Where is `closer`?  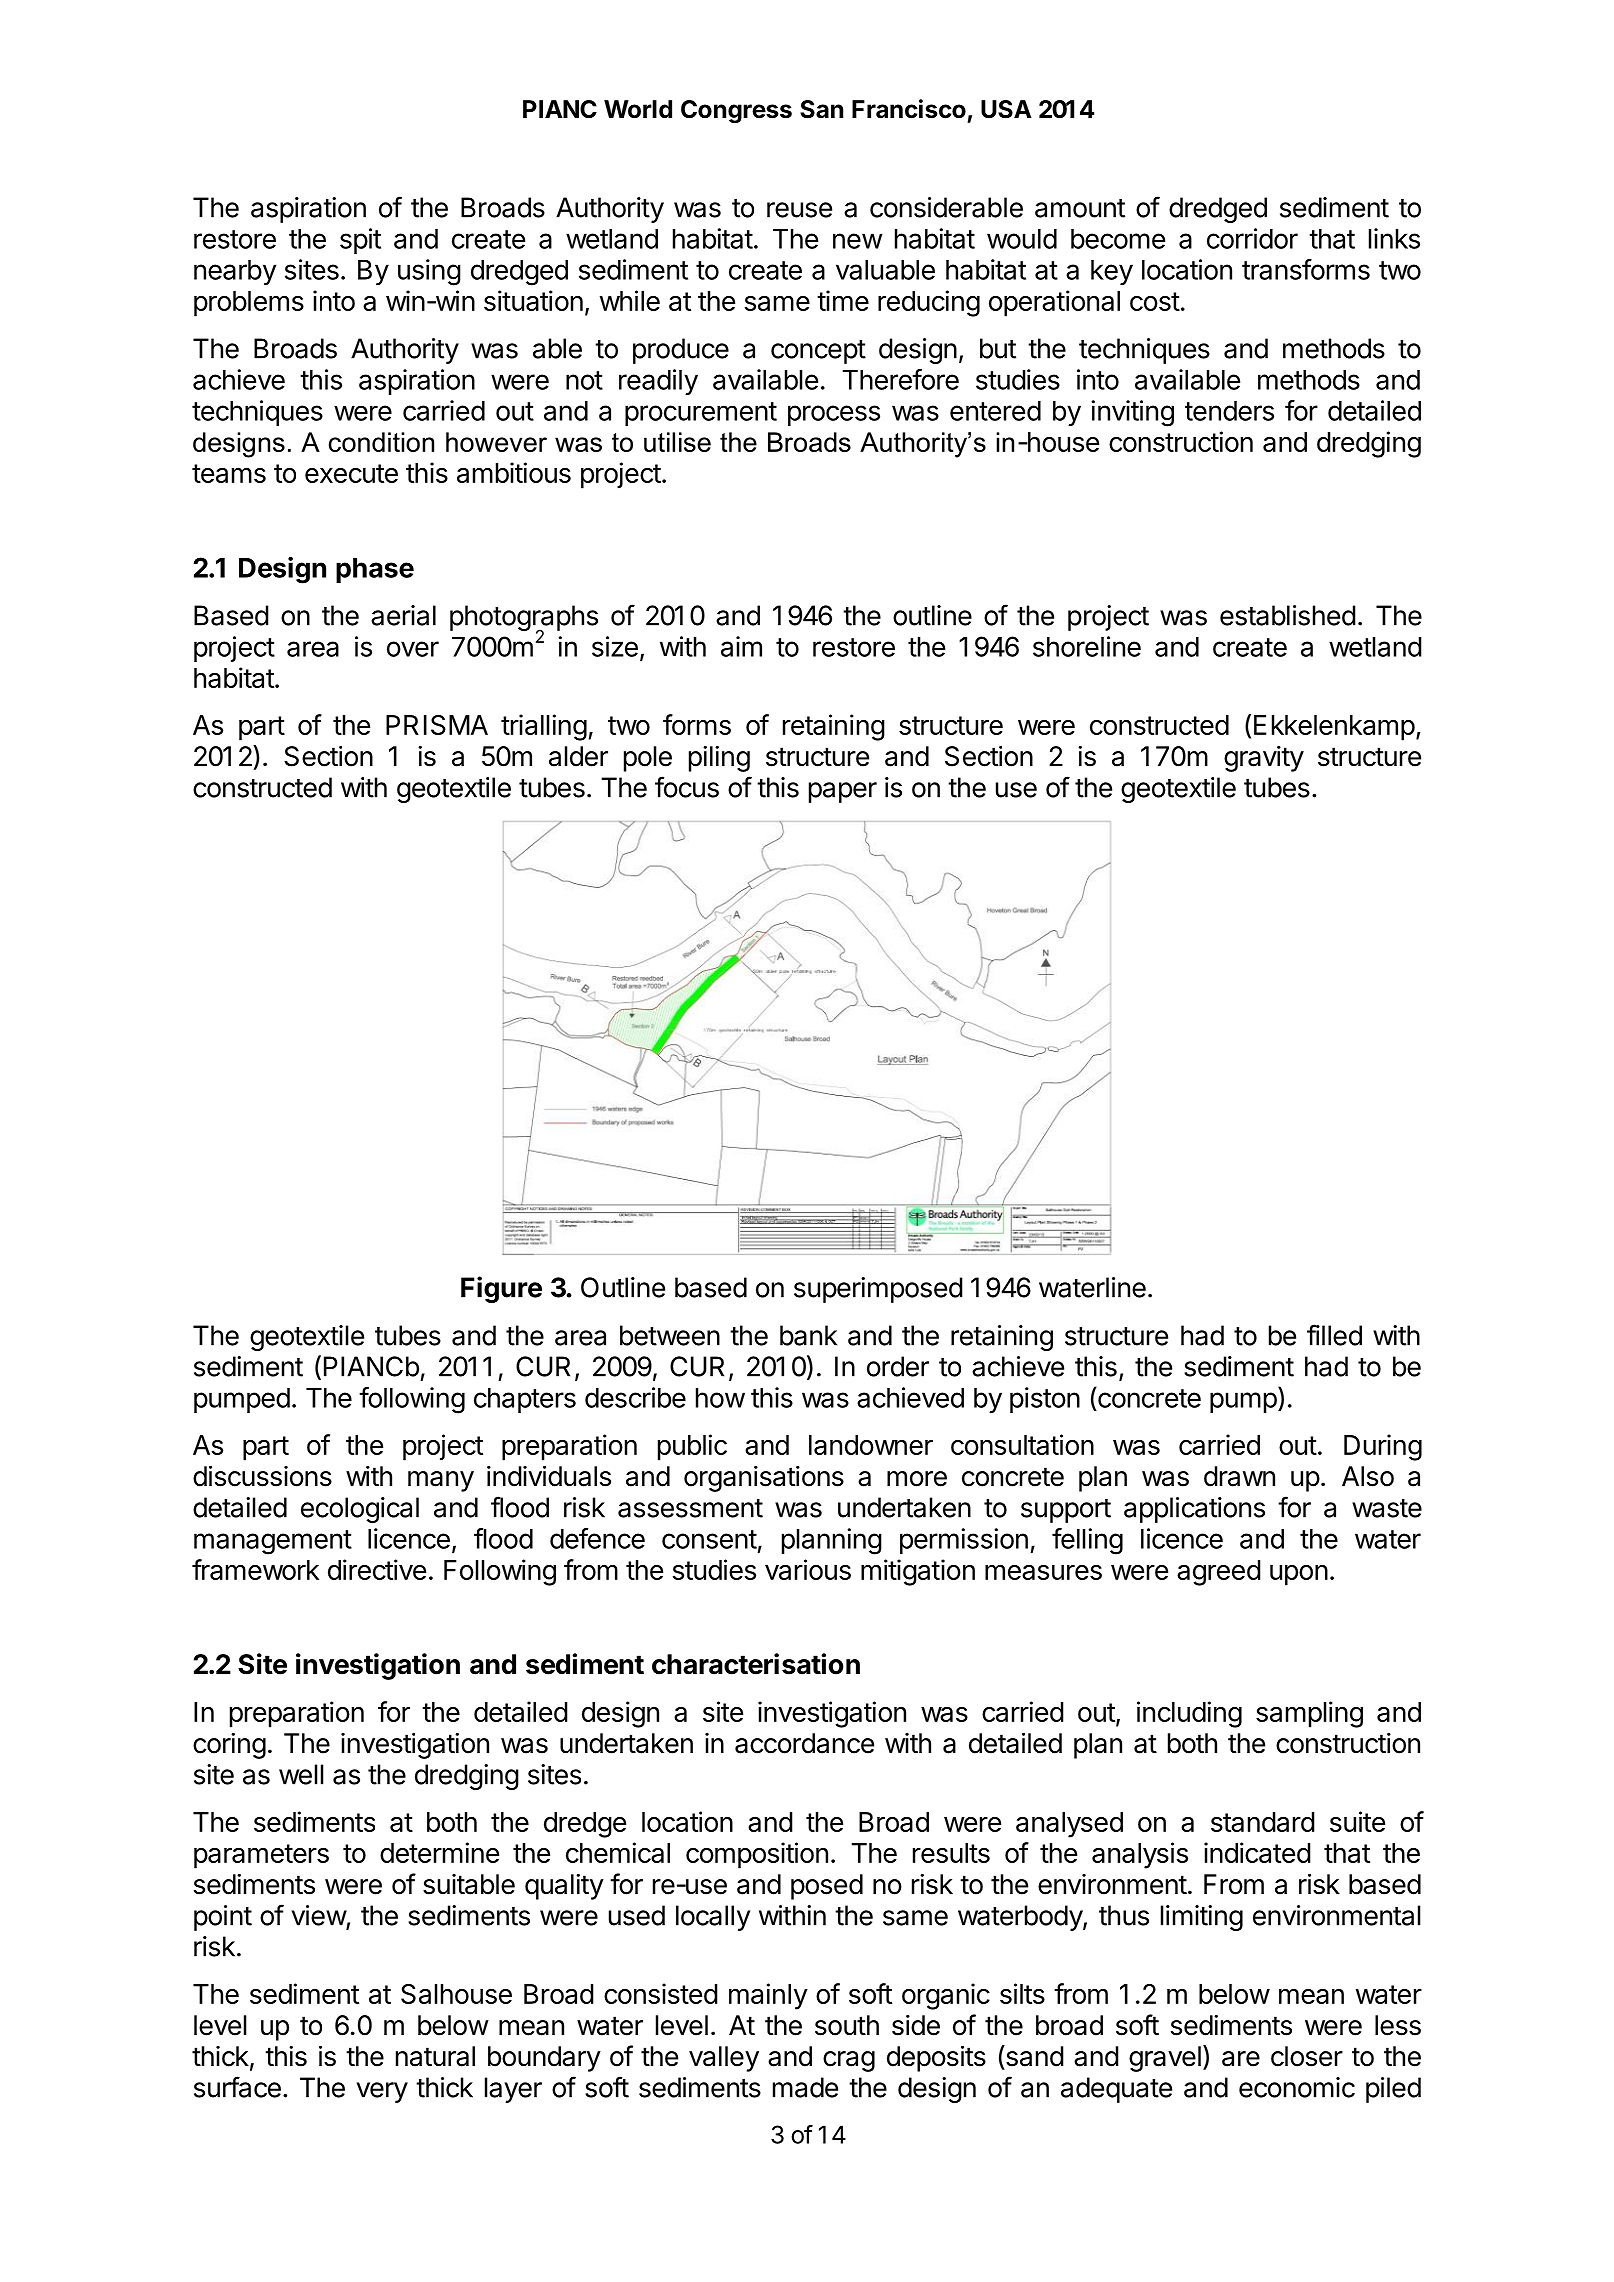 closer is located at coordinates (1307, 2056).
